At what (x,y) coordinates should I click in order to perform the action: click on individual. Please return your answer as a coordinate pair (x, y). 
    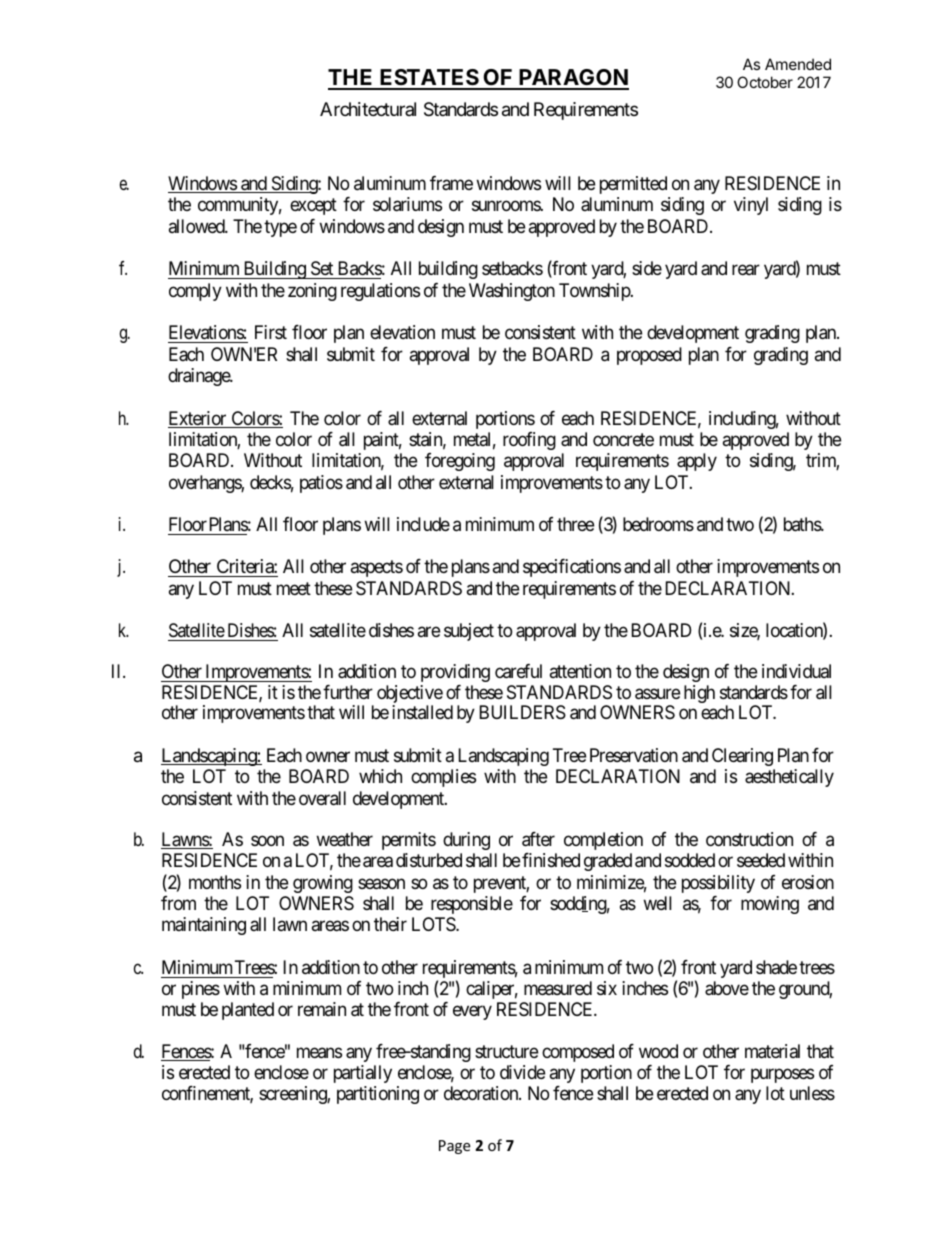
    Looking at the image, I should click on (796, 671).
